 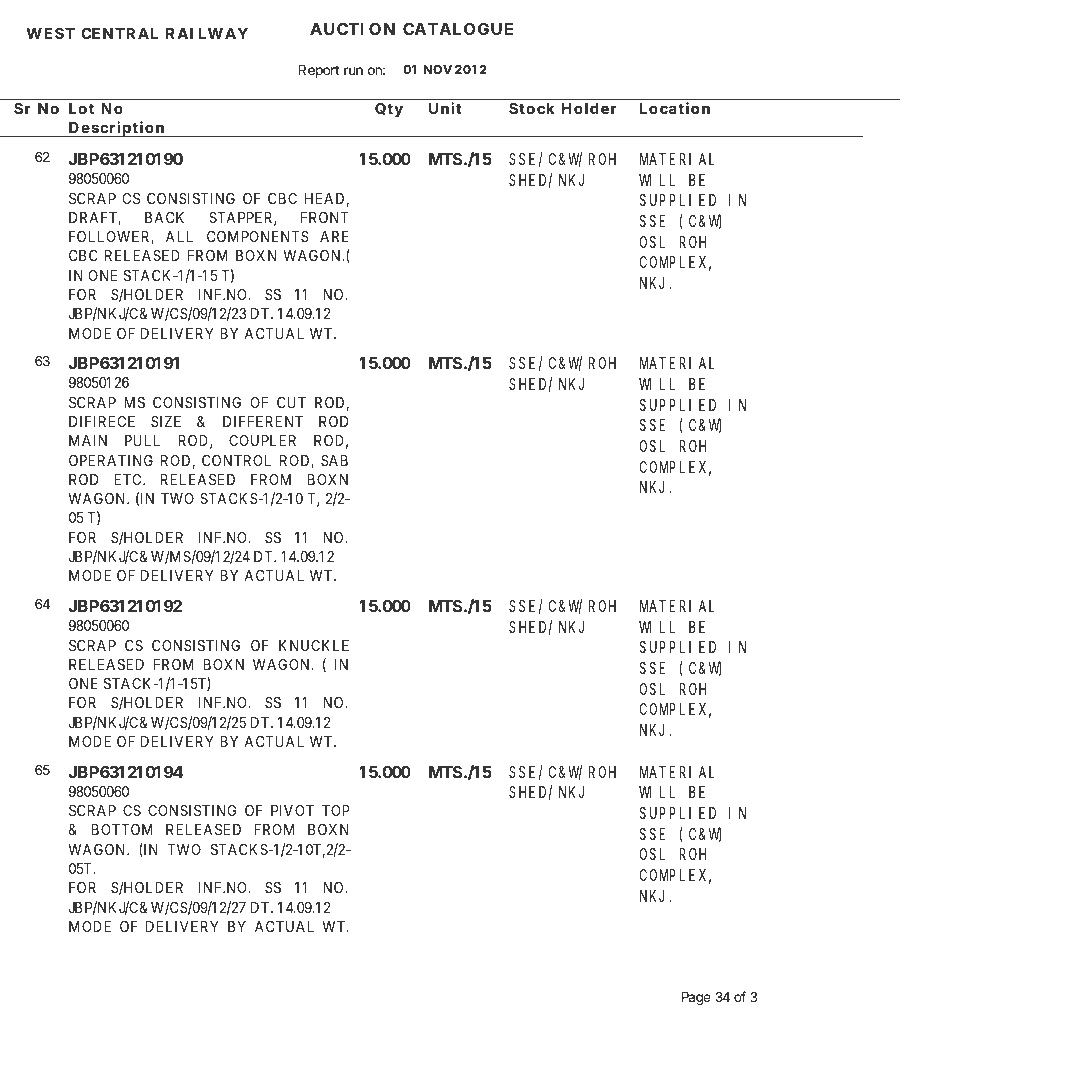 I want to click on CENTRAL, so click(x=119, y=33).
